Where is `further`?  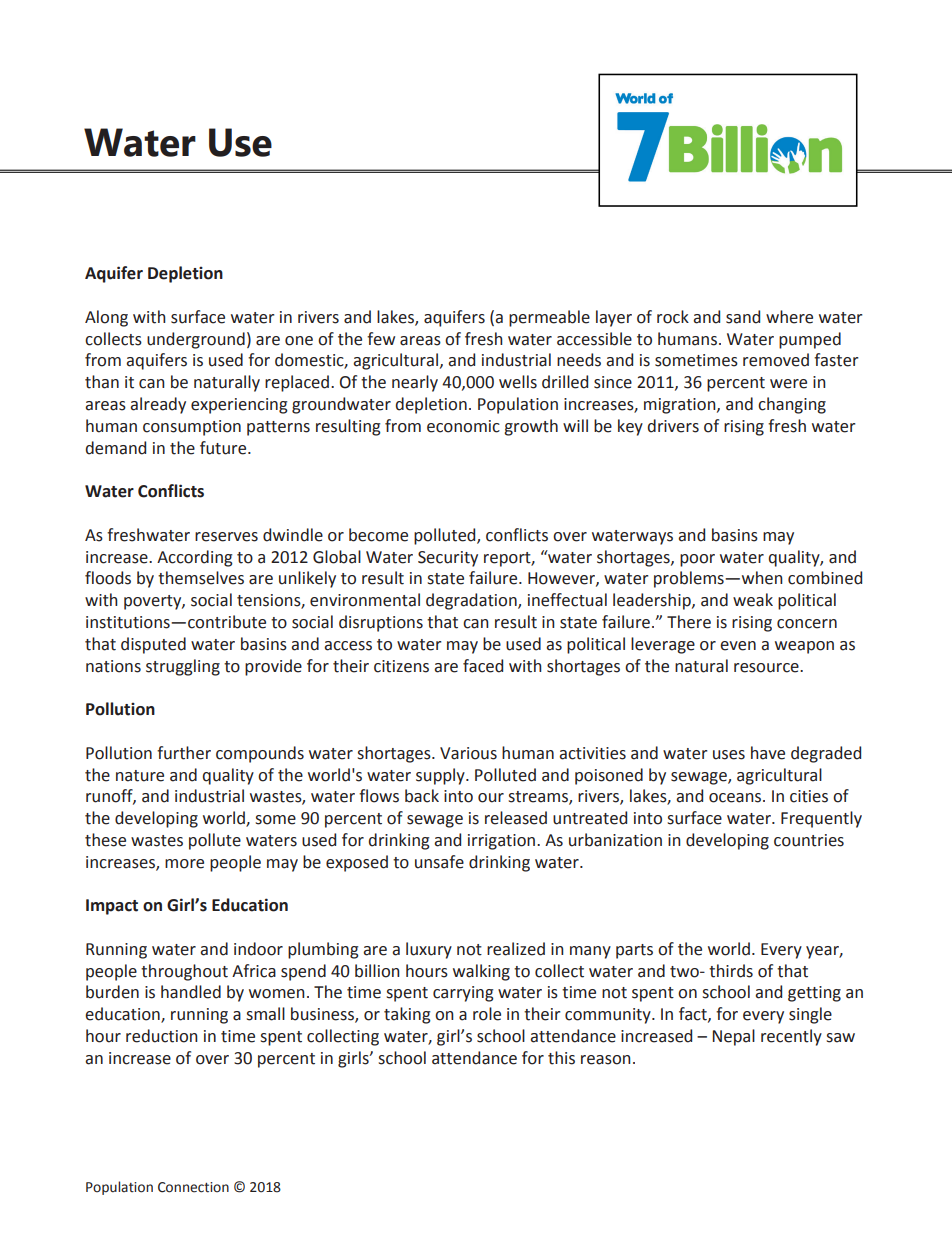
further is located at coordinates (184, 753).
